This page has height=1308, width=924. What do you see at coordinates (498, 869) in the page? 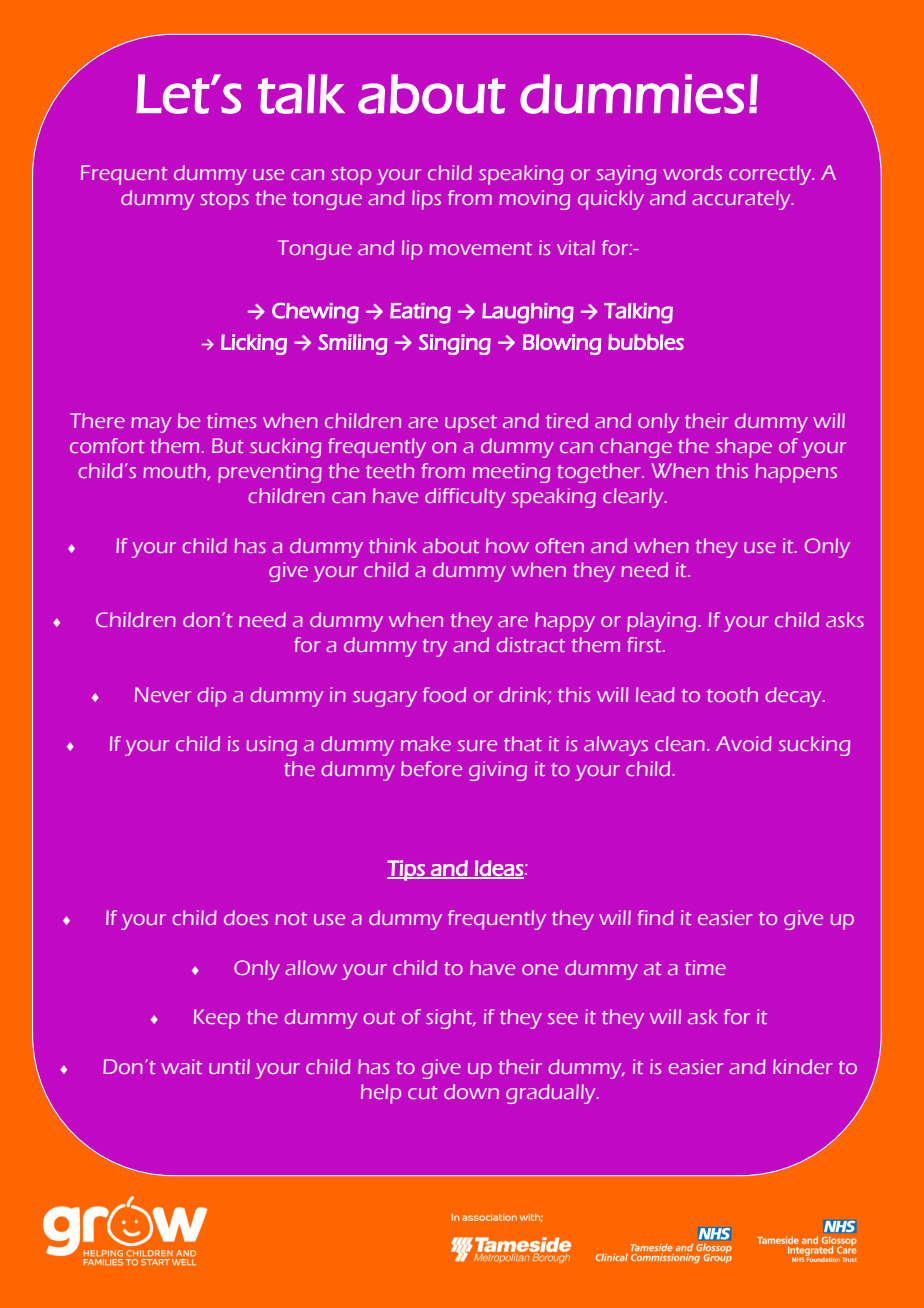
I see `Ideas` at bounding box center [498, 869].
